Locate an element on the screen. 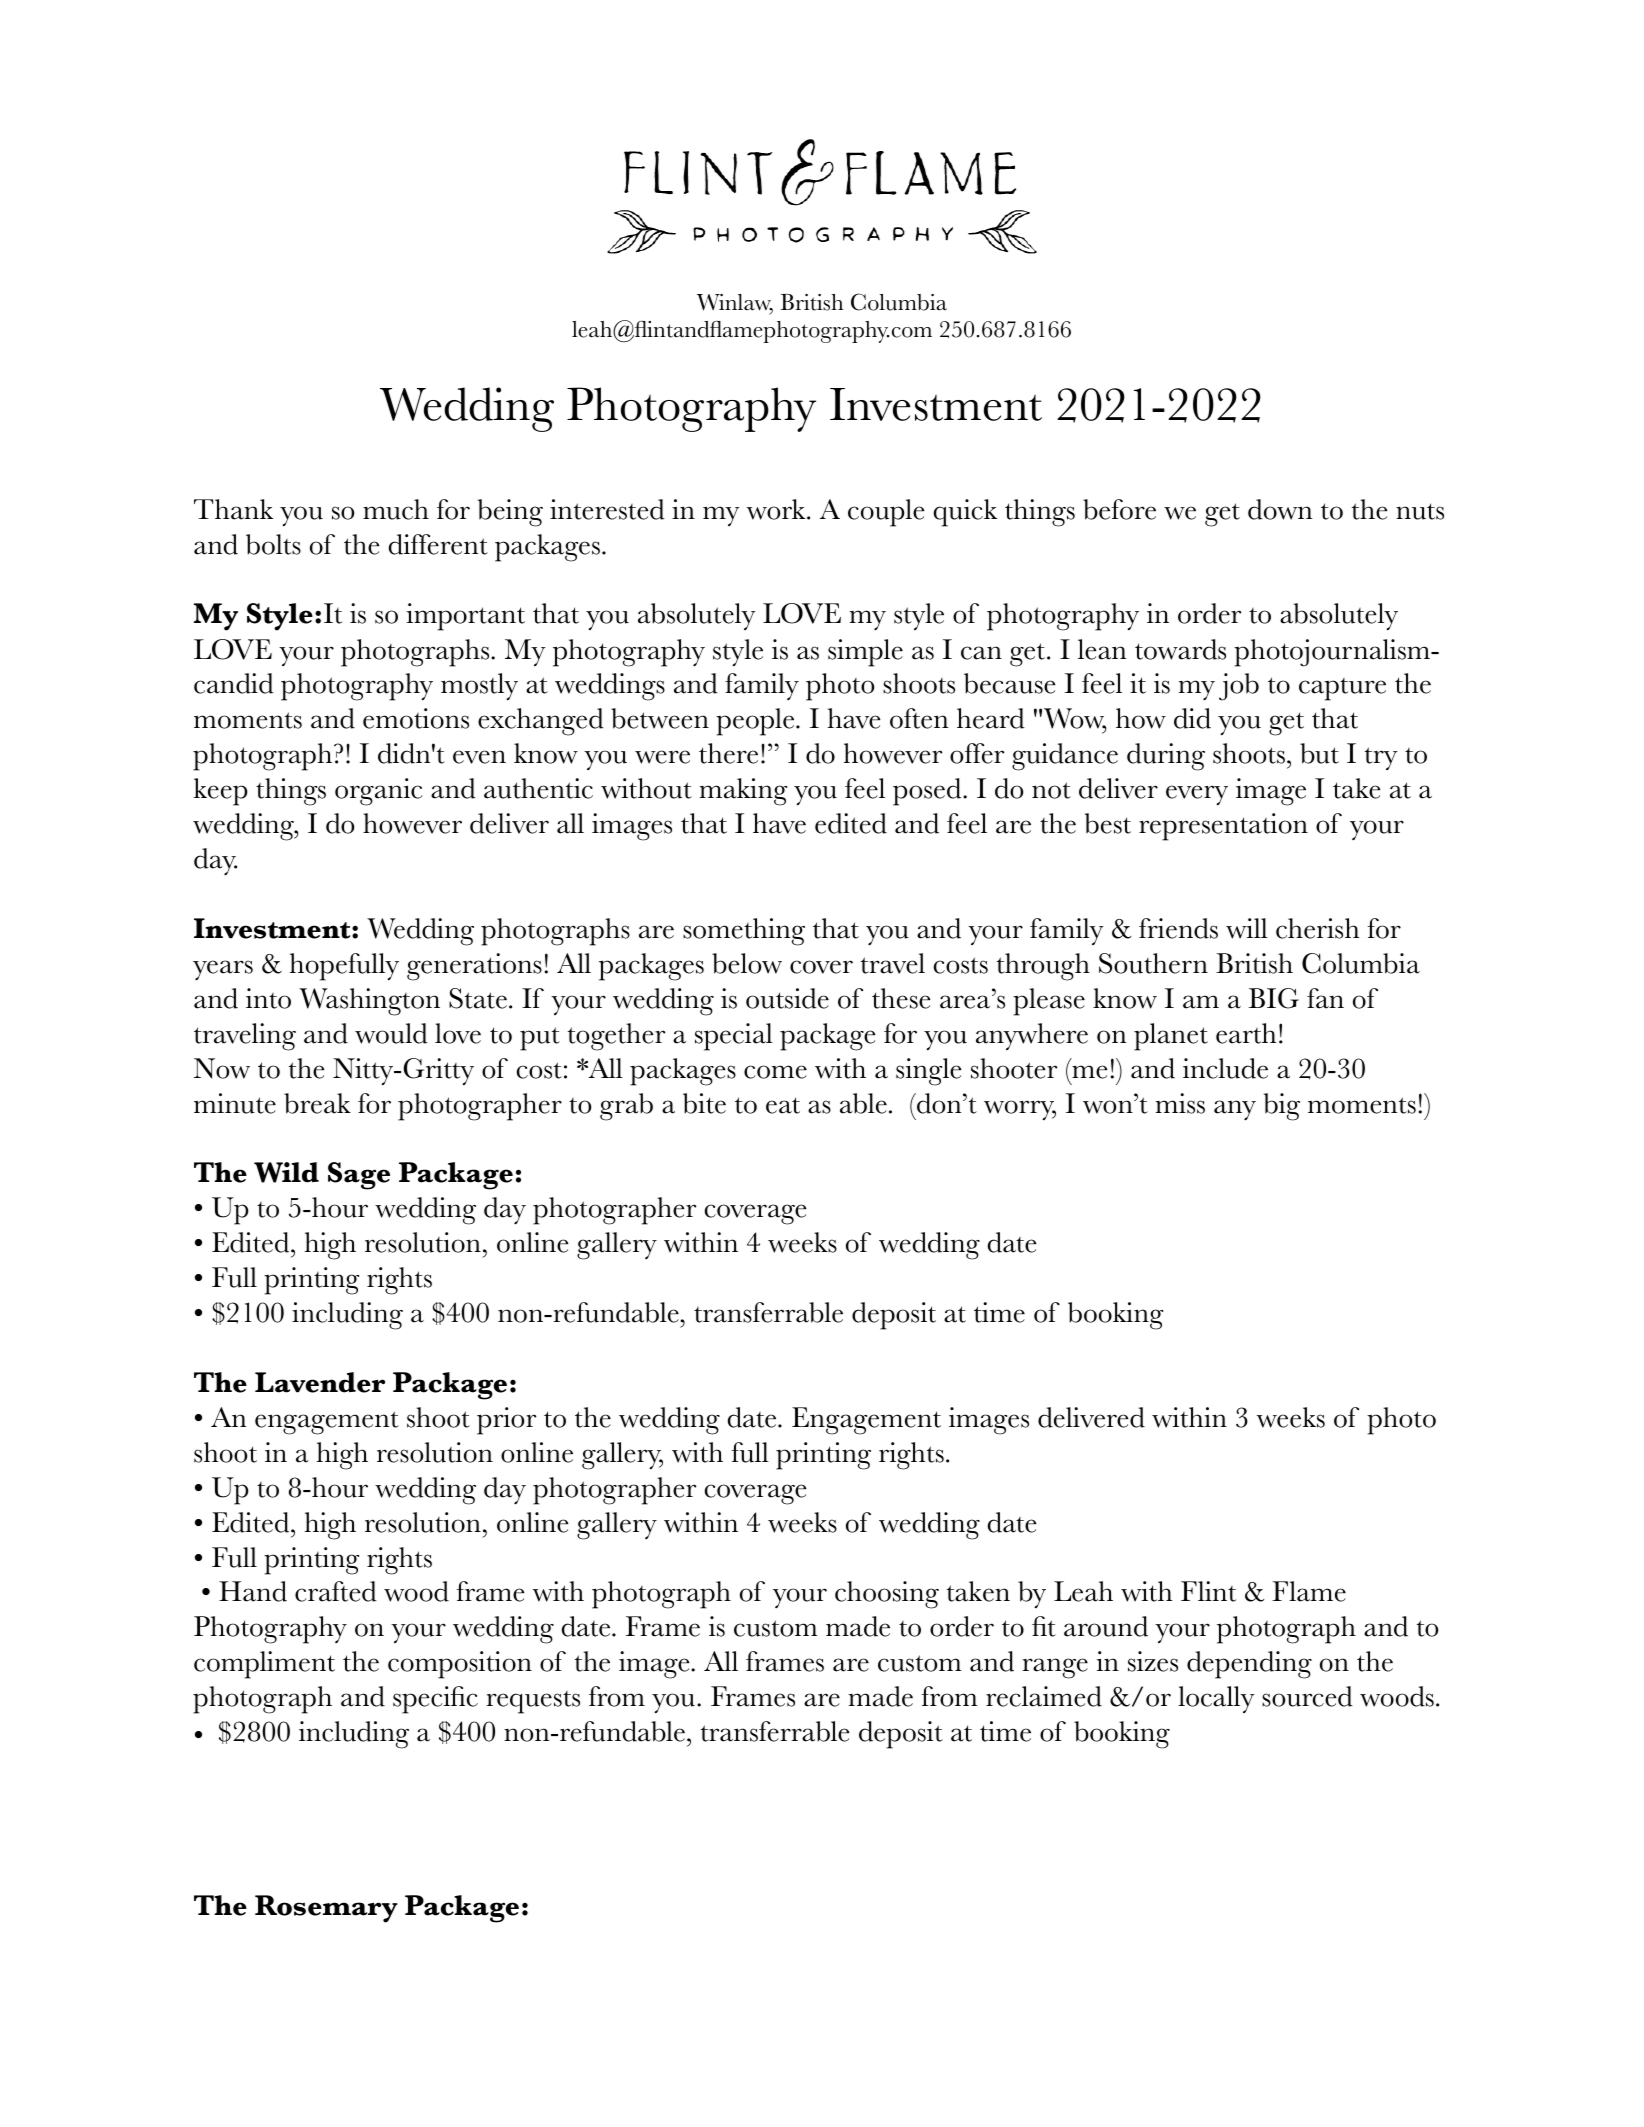 The width and height of the screenshot is (1644, 2127). something is located at coordinates (744, 932).
